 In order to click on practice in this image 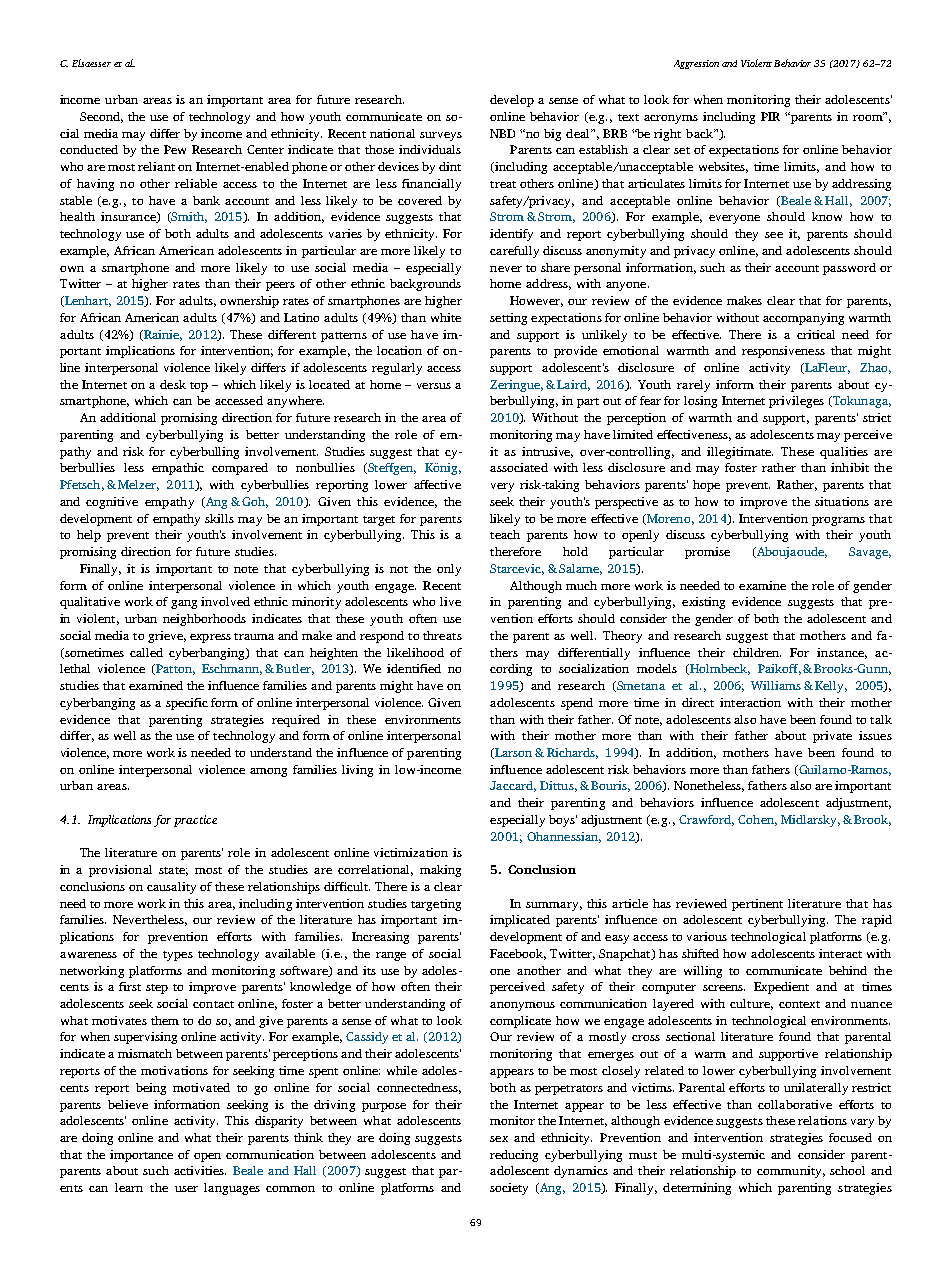, I will do `click(195, 821)`.
